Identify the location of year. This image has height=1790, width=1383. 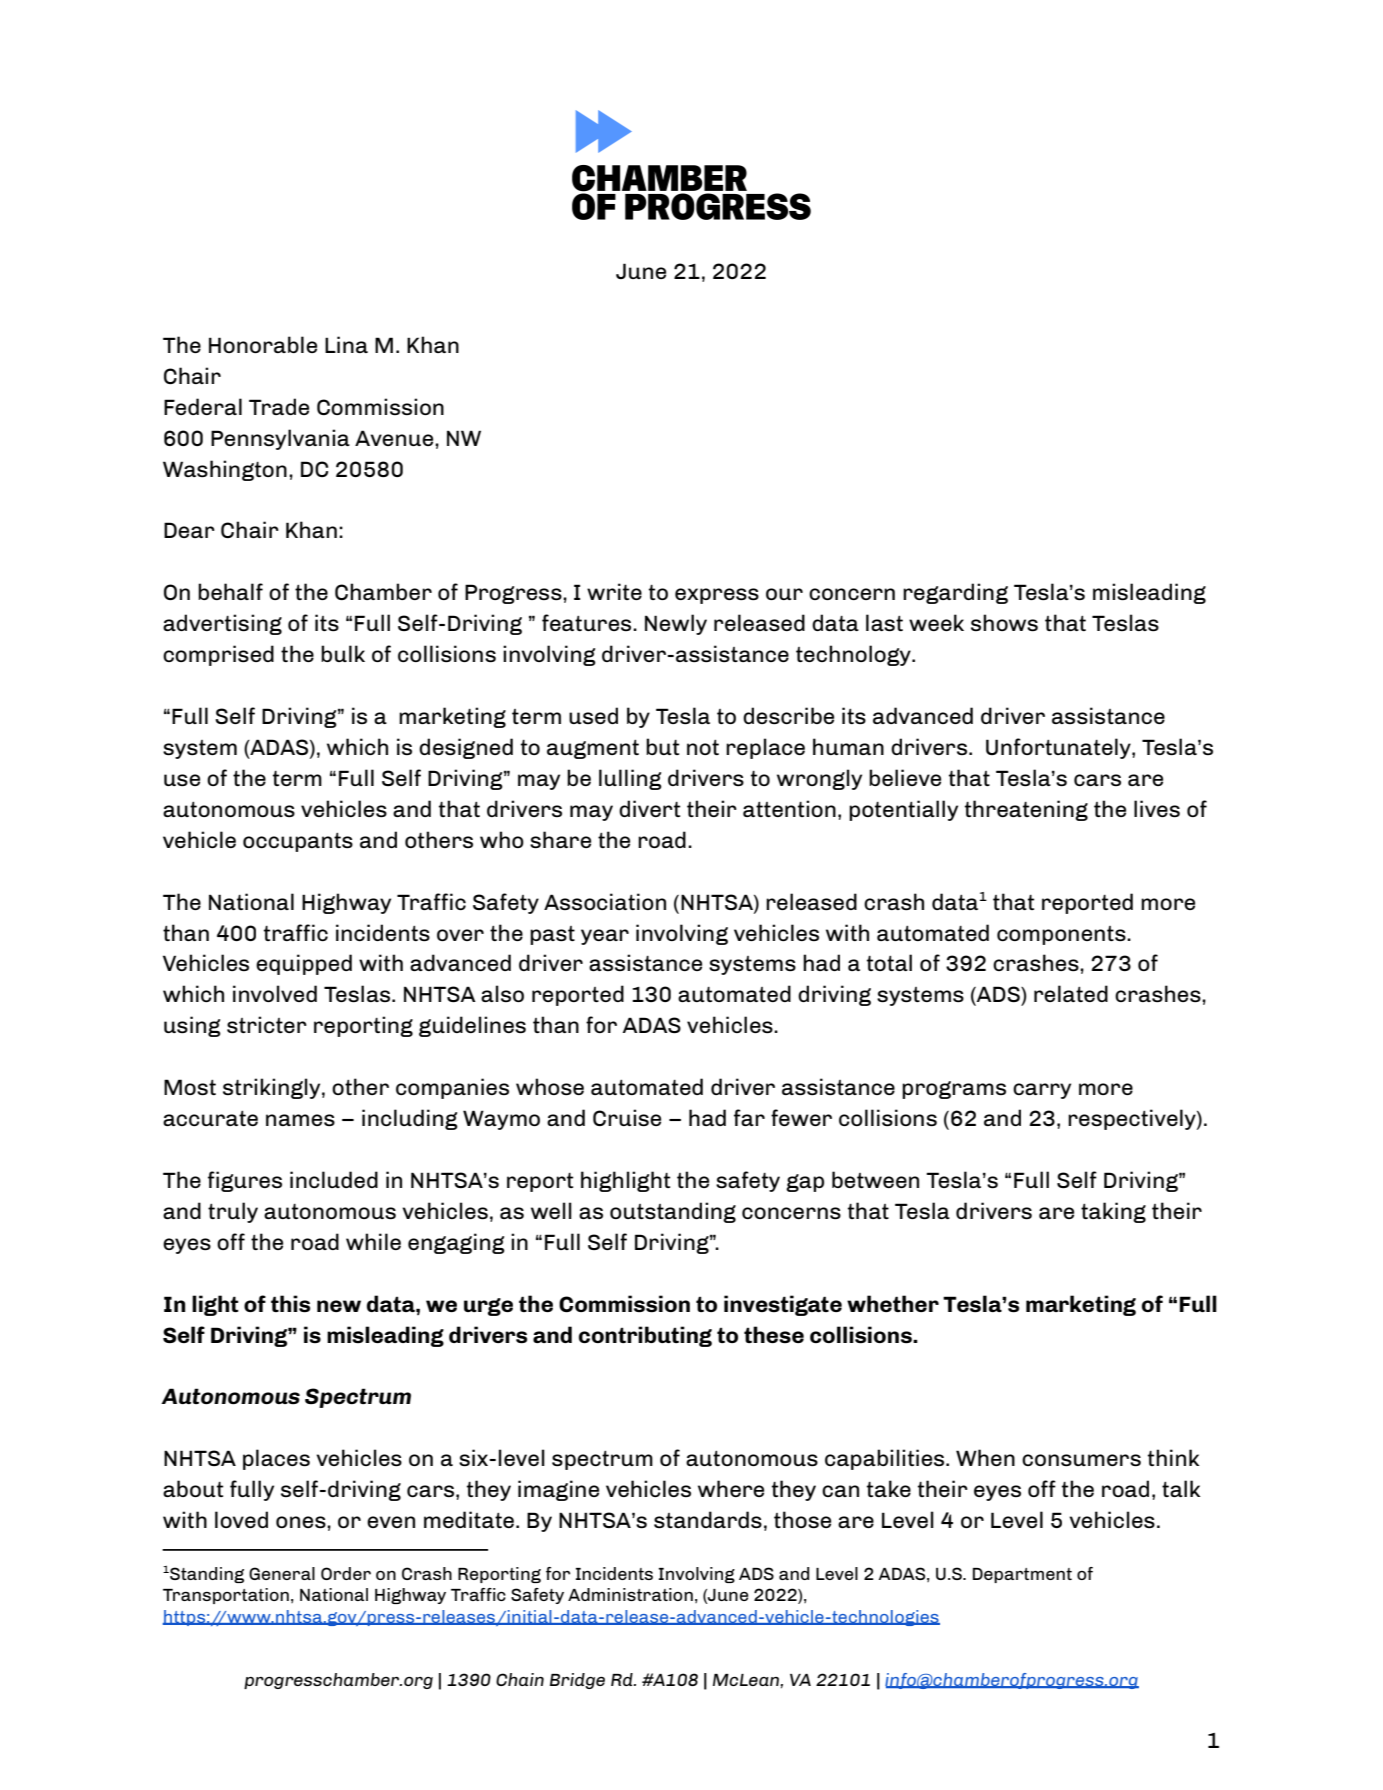
(605, 937).
